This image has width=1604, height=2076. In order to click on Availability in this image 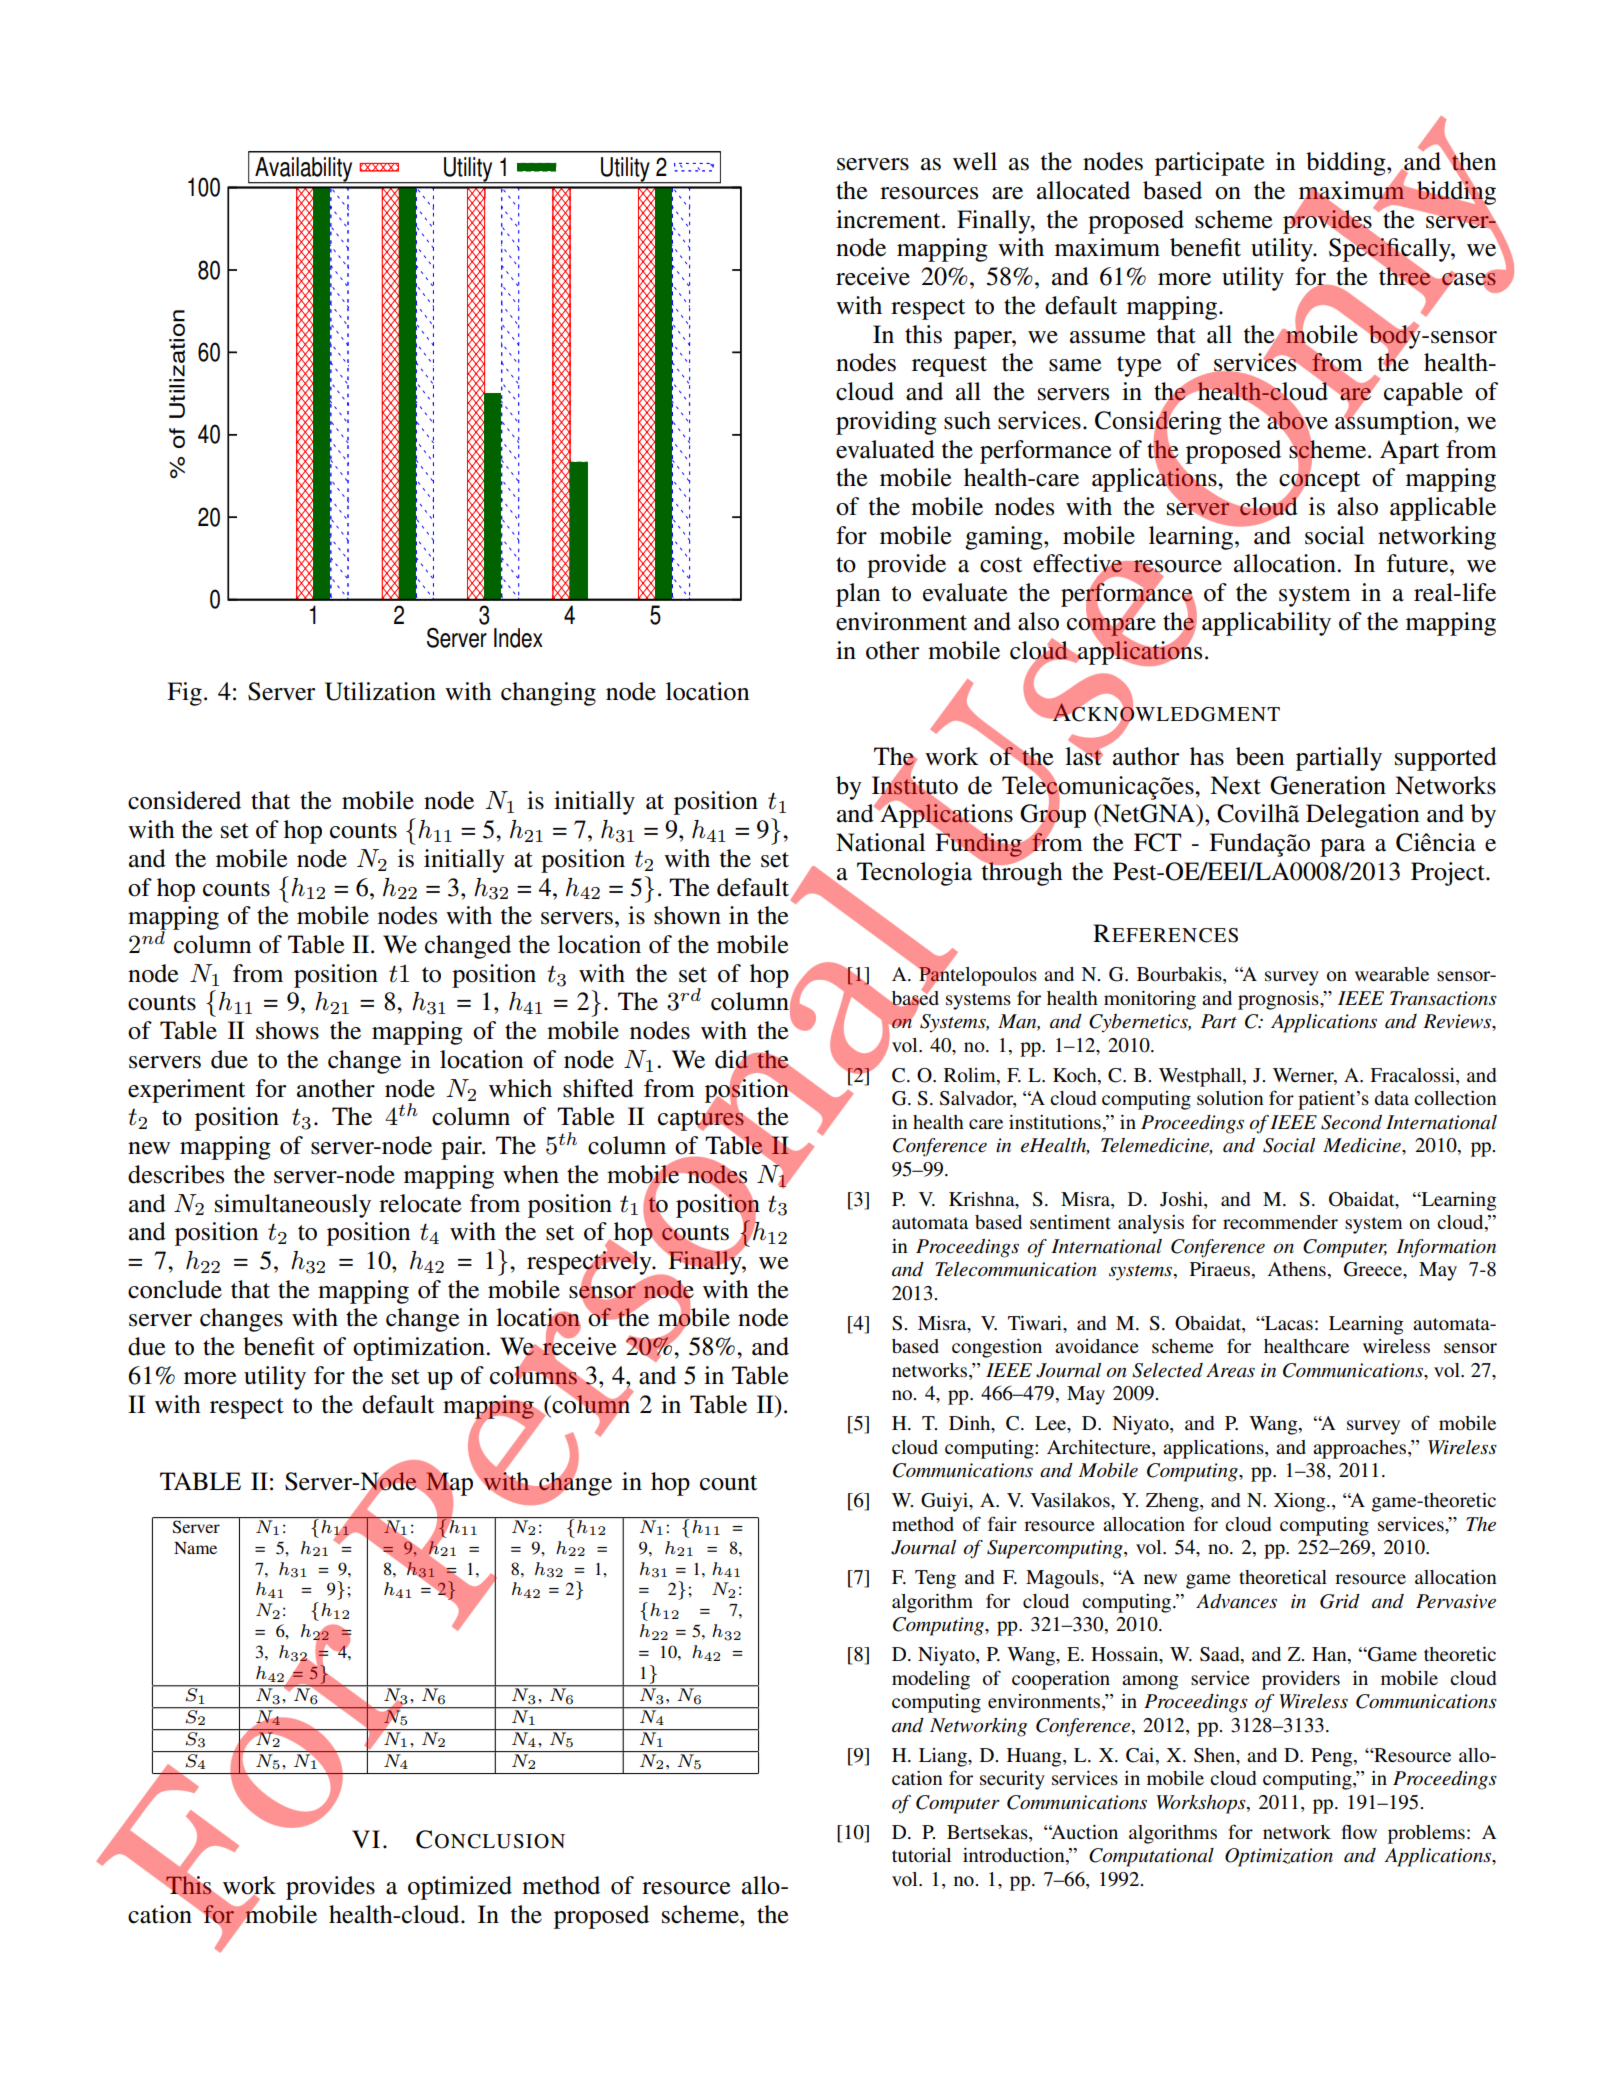, I will do `click(304, 170)`.
